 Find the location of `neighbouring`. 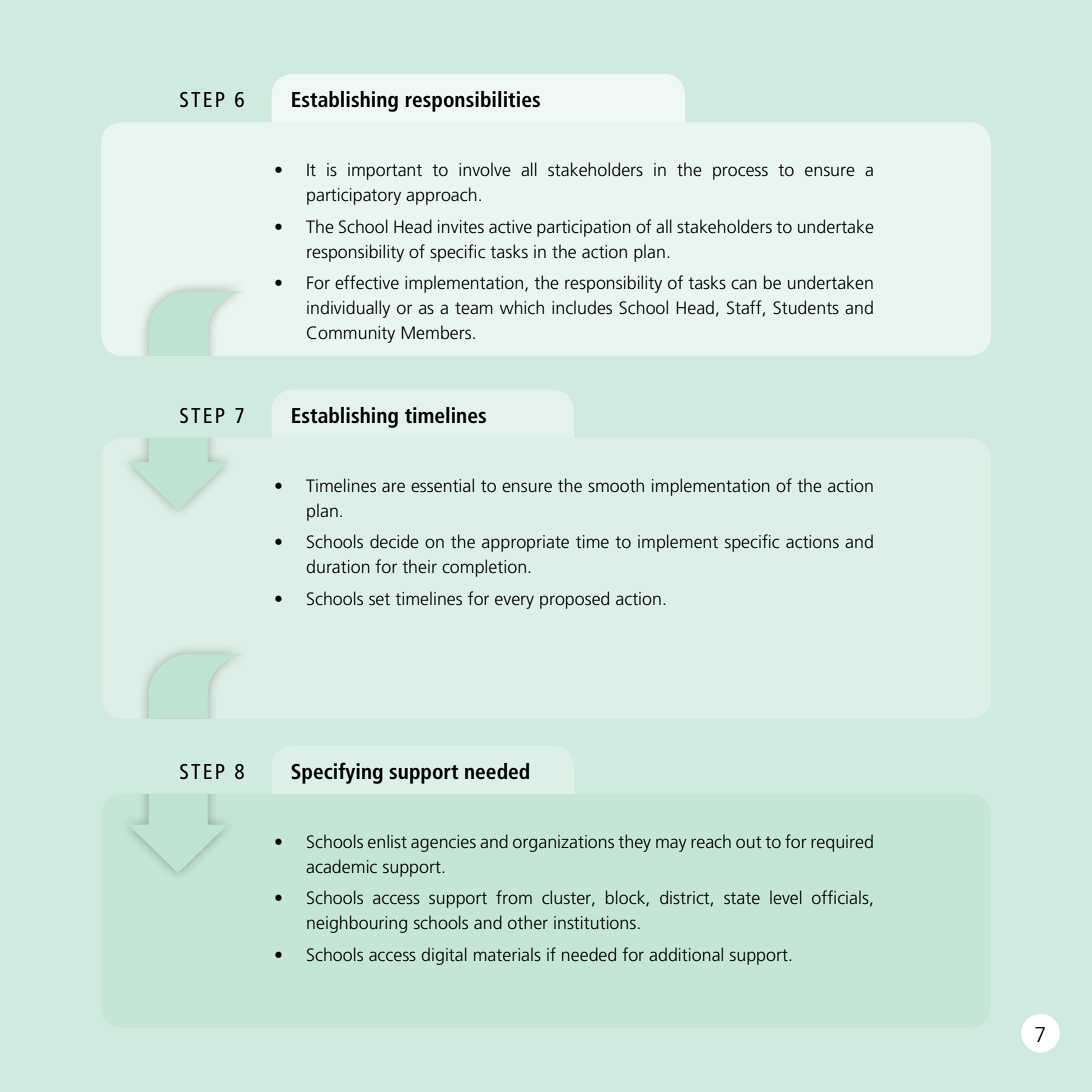

neighbouring is located at coordinates (357, 924).
